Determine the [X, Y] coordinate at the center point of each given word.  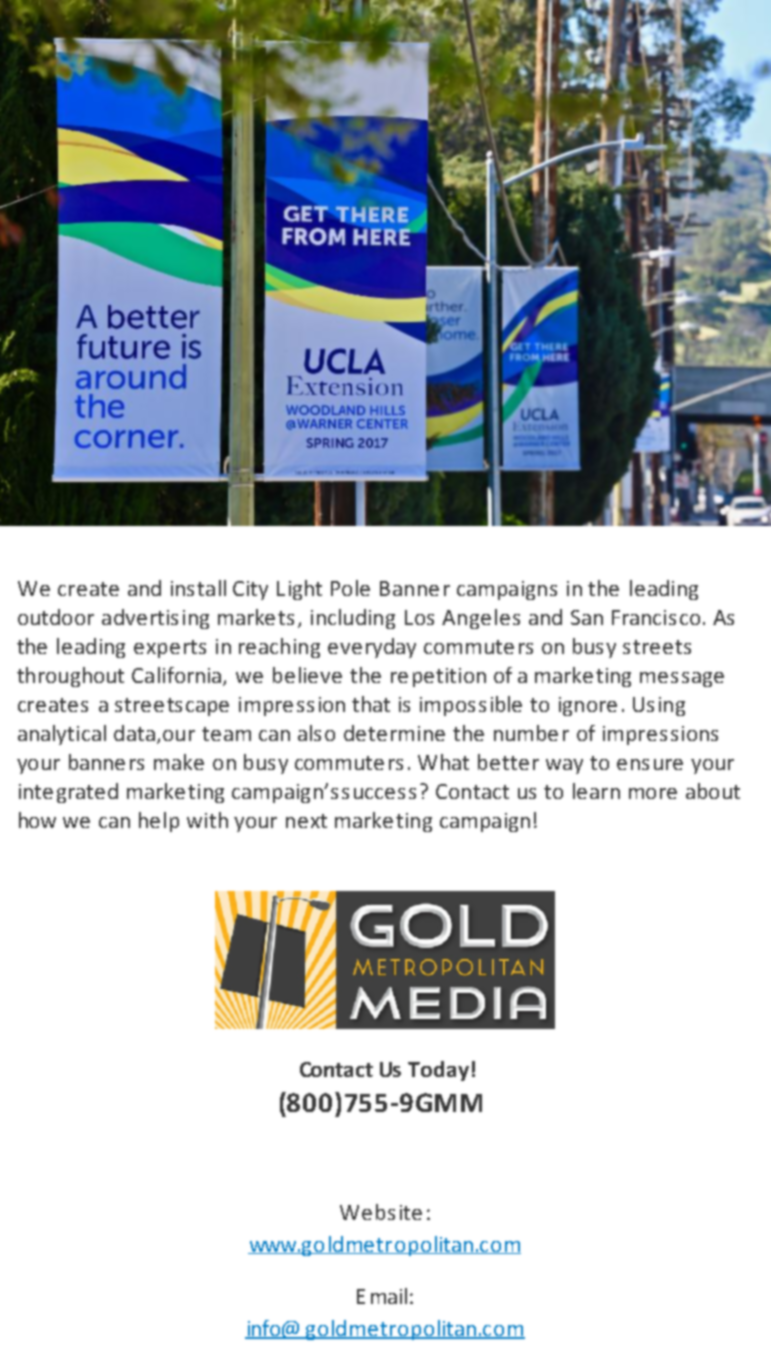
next [306, 821]
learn [596, 791]
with [207, 820]
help [159, 822]
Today [438, 1071]
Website [381, 1212]
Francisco [656, 617]
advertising [155, 619]
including [353, 619]
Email [382, 1296]
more [653, 793]
